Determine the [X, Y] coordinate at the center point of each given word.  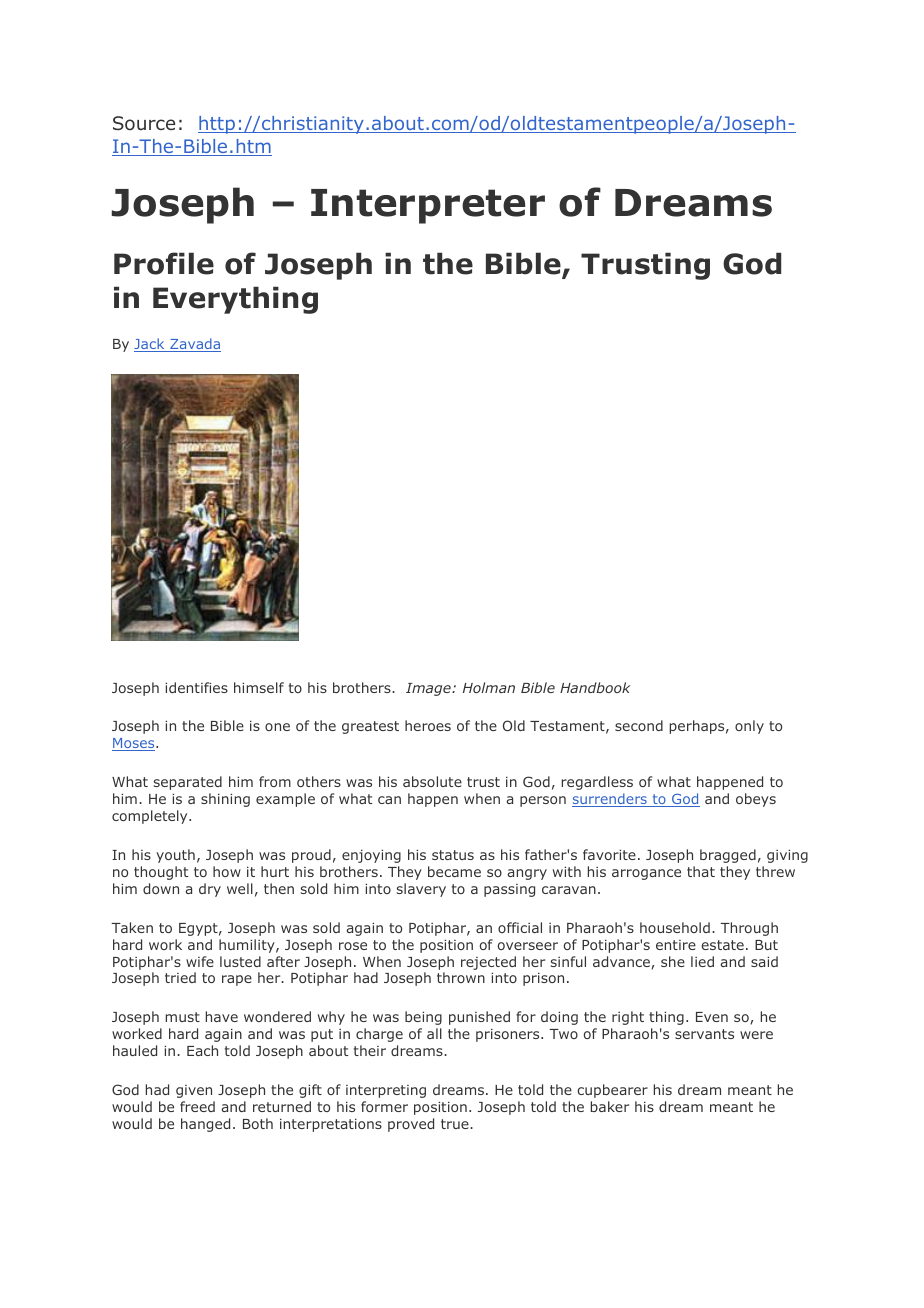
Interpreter [428, 206]
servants [704, 1034]
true [456, 1124]
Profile [164, 263]
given [194, 1091]
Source [144, 123]
